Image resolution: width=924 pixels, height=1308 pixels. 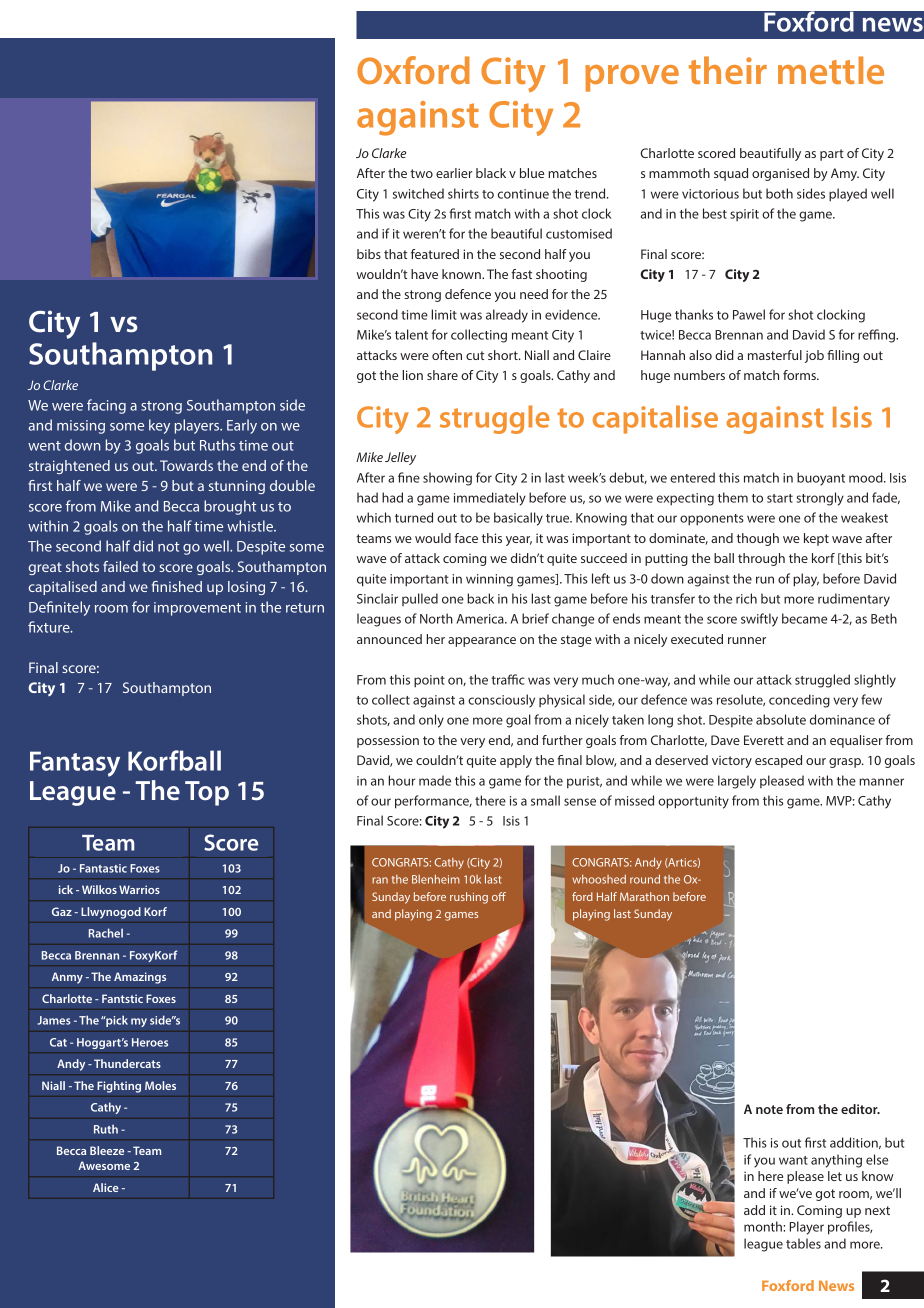 What do you see at coordinates (469, 898) in the screenshot?
I see `rushing` at bounding box center [469, 898].
